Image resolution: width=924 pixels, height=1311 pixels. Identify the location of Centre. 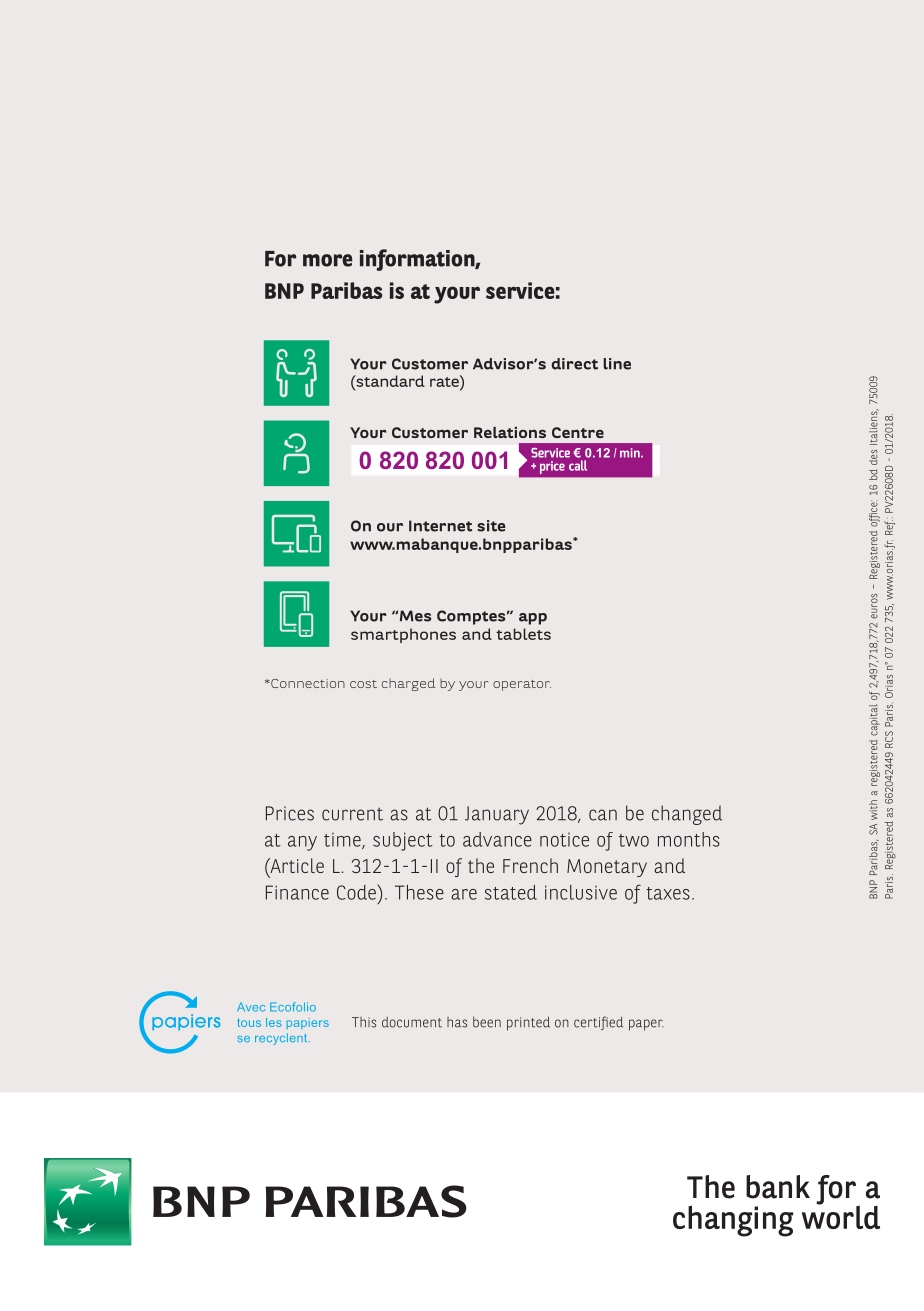
(578, 432).
